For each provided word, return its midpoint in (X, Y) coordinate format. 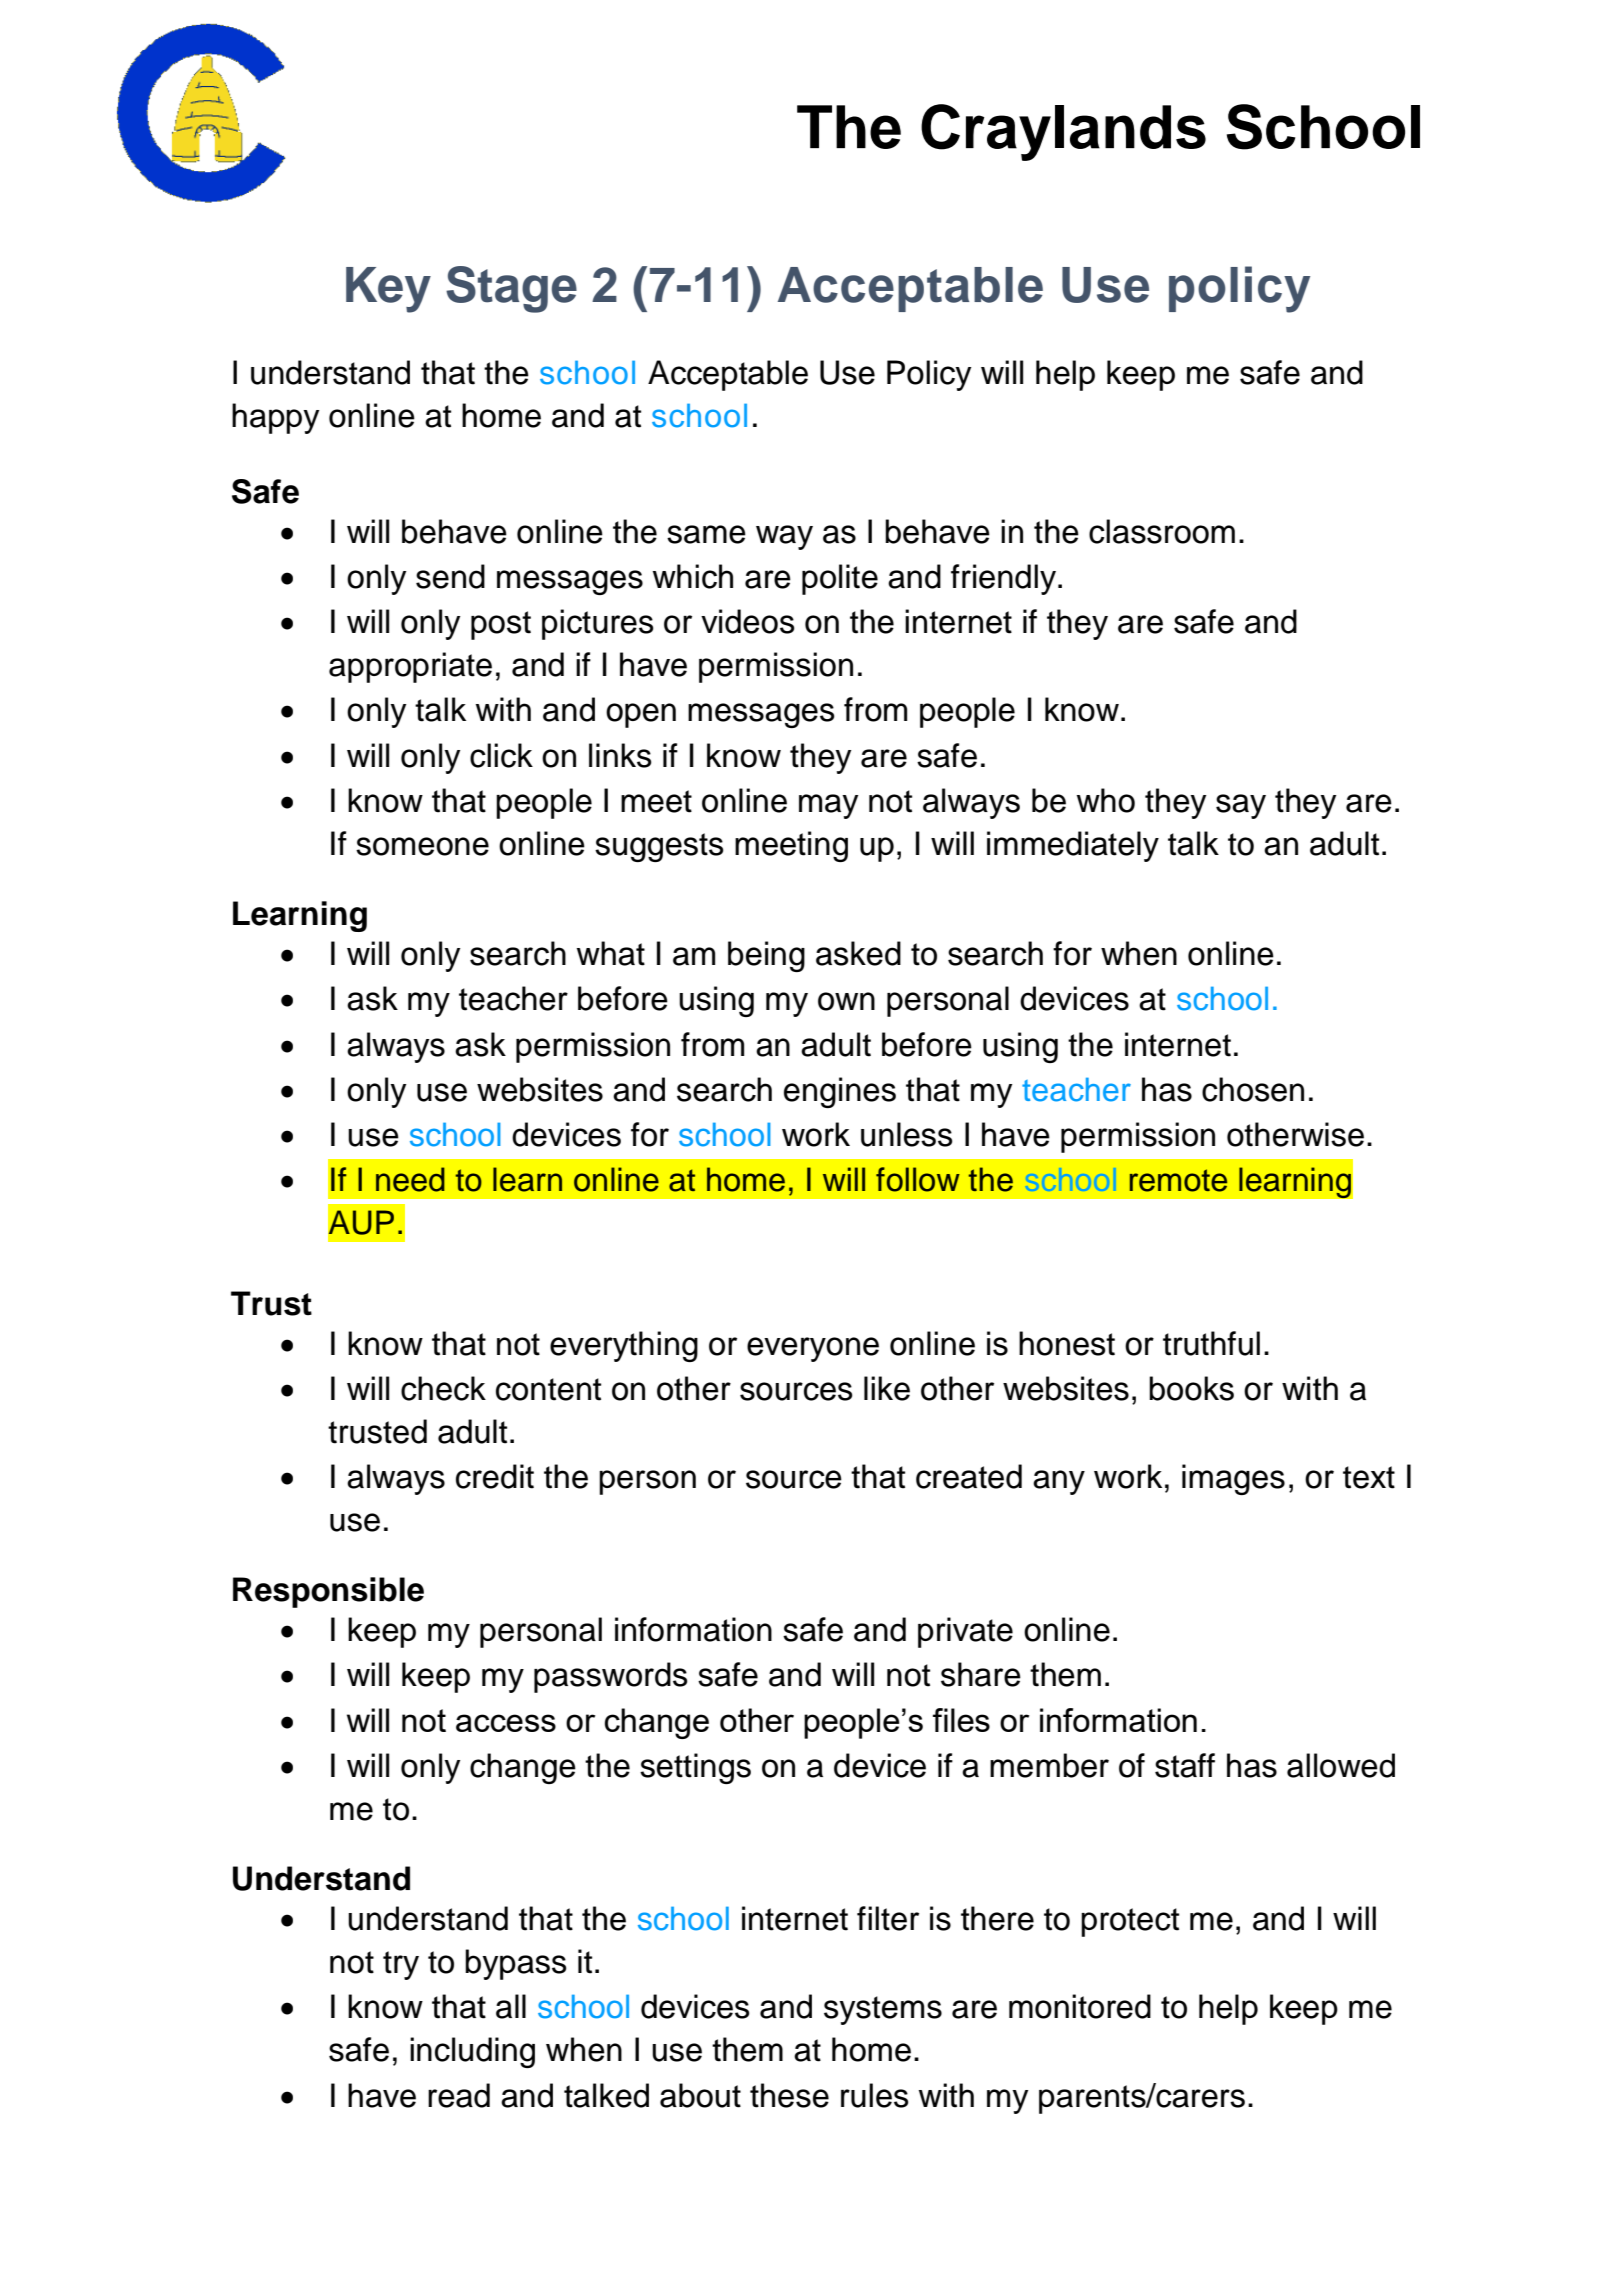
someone (422, 846)
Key (388, 290)
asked (858, 953)
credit (495, 1476)
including (472, 2052)
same (706, 534)
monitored (1080, 2006)
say (1241, 806)
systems (883, 2010)
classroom (1162, 531)
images (1233, 1479)
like (887, 1388)
